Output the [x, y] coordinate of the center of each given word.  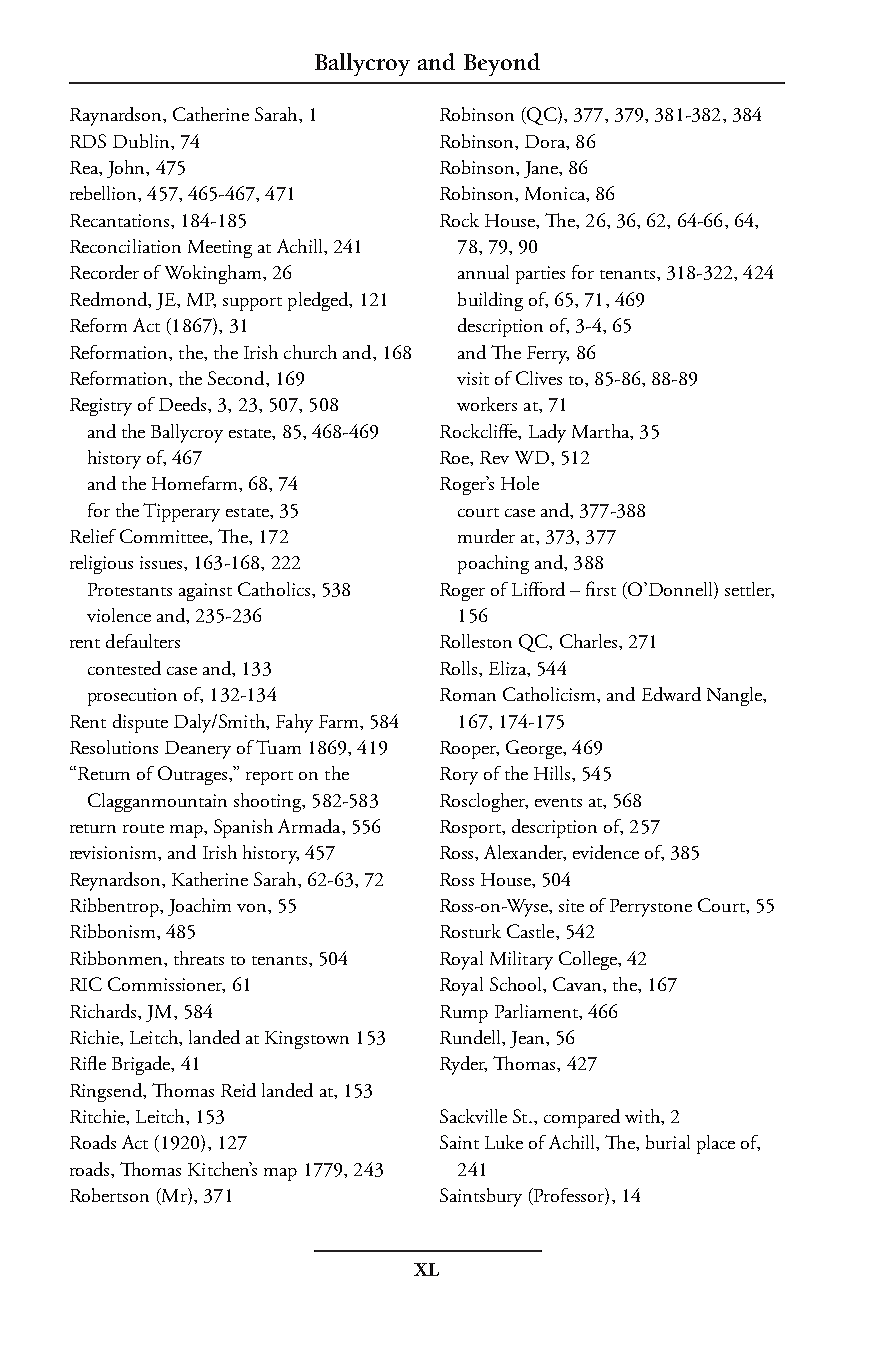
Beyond [502, 64]
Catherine [211, 114]
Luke [504, 1142]
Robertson [109, 1195]
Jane [542, 169]
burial [668, 1142]
